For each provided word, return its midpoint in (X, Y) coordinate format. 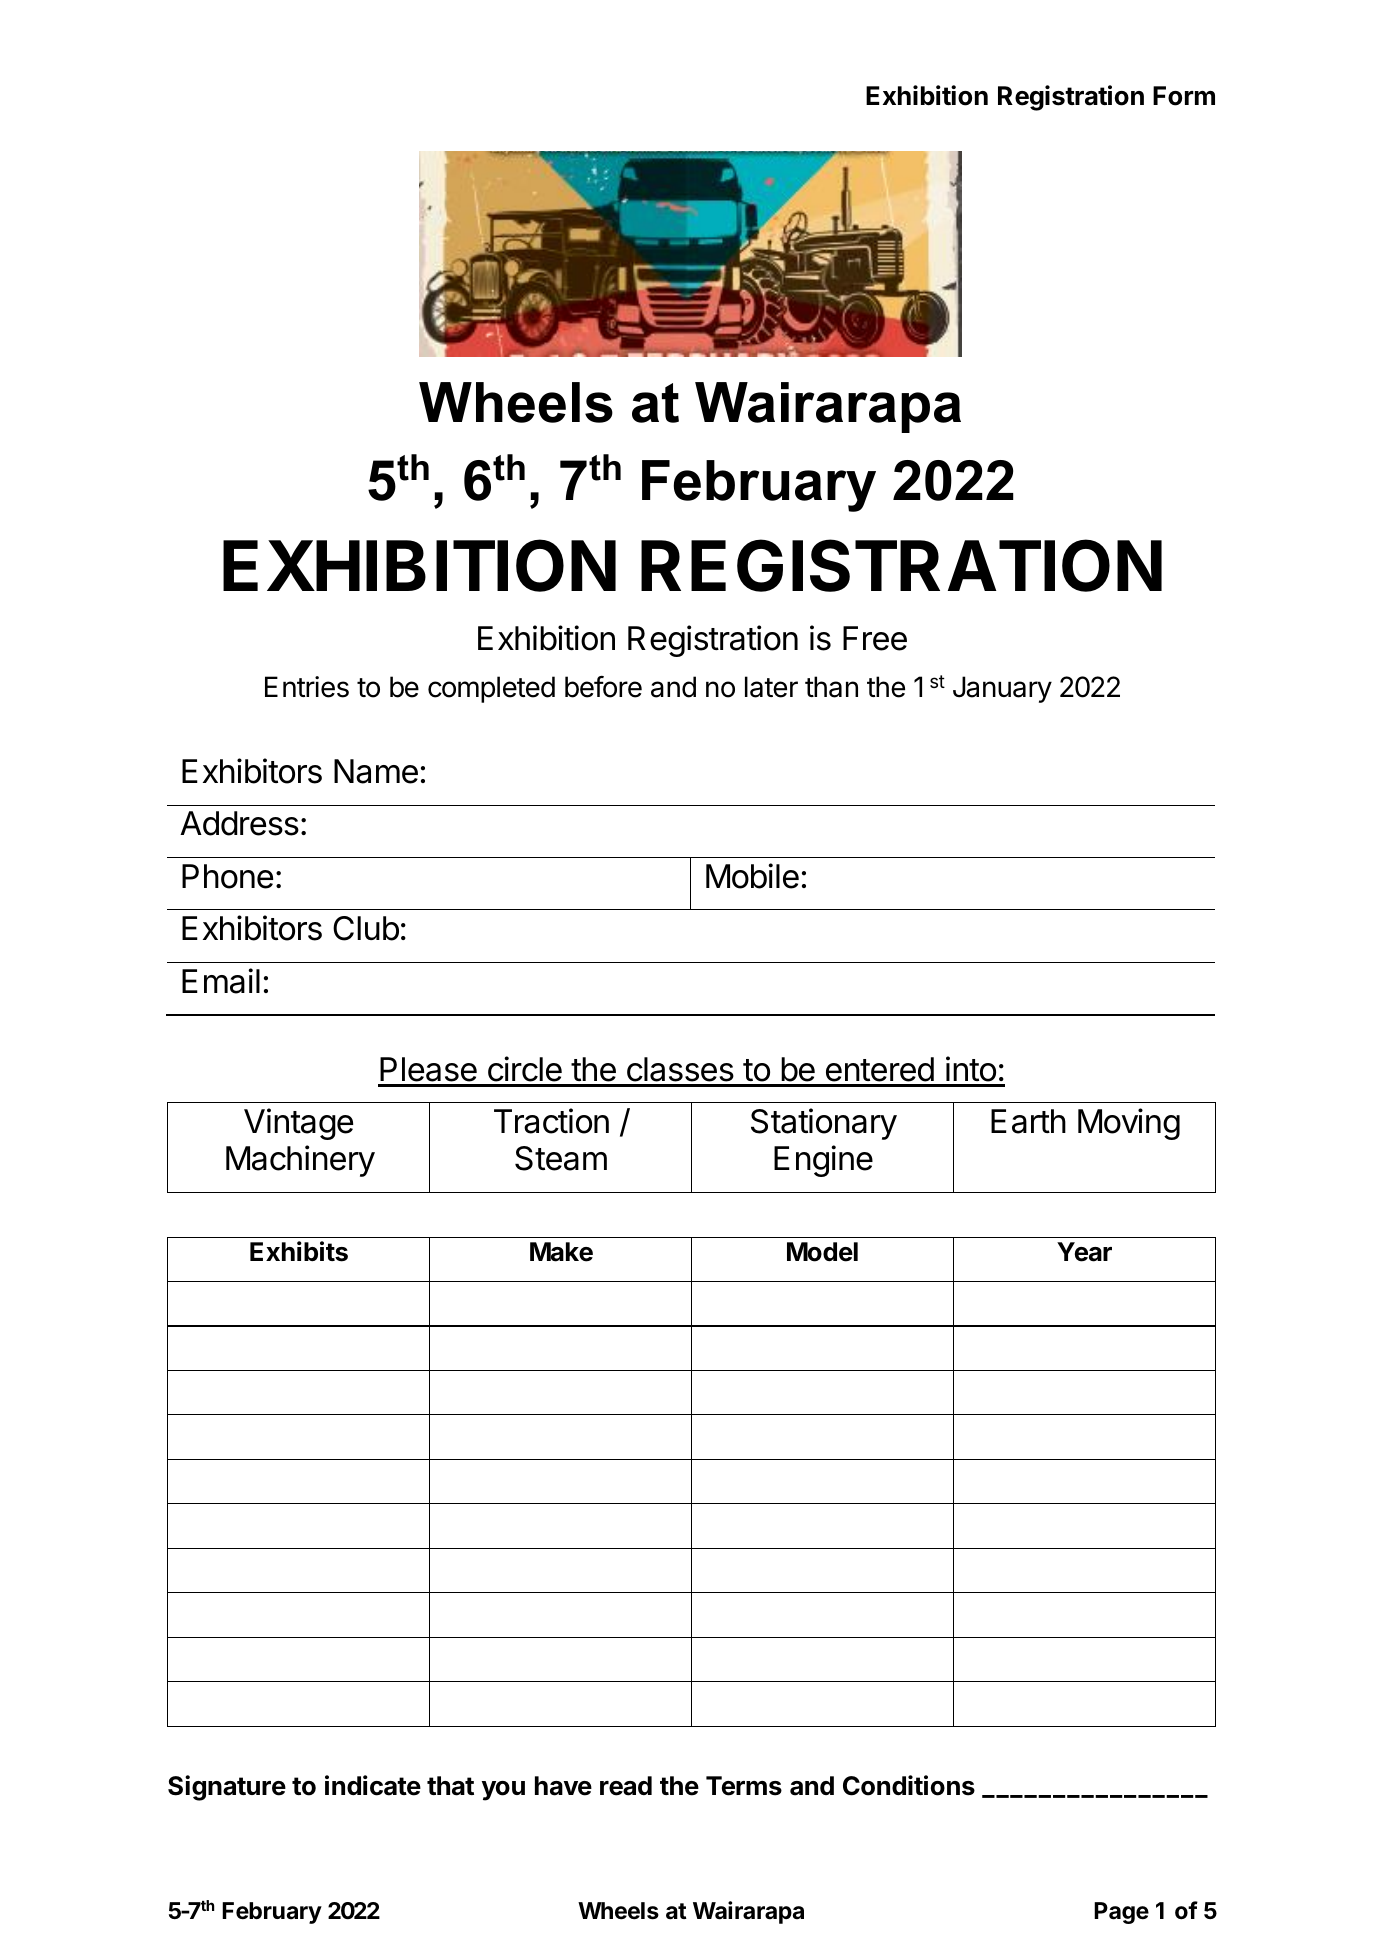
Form (1184, 96)
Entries (307, 687)
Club (366, 928)
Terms (744, 1786)
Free (875, 638)
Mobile (752, 876)
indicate (373, 1785)
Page (1121, 1913)
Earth (1028, 1121)
